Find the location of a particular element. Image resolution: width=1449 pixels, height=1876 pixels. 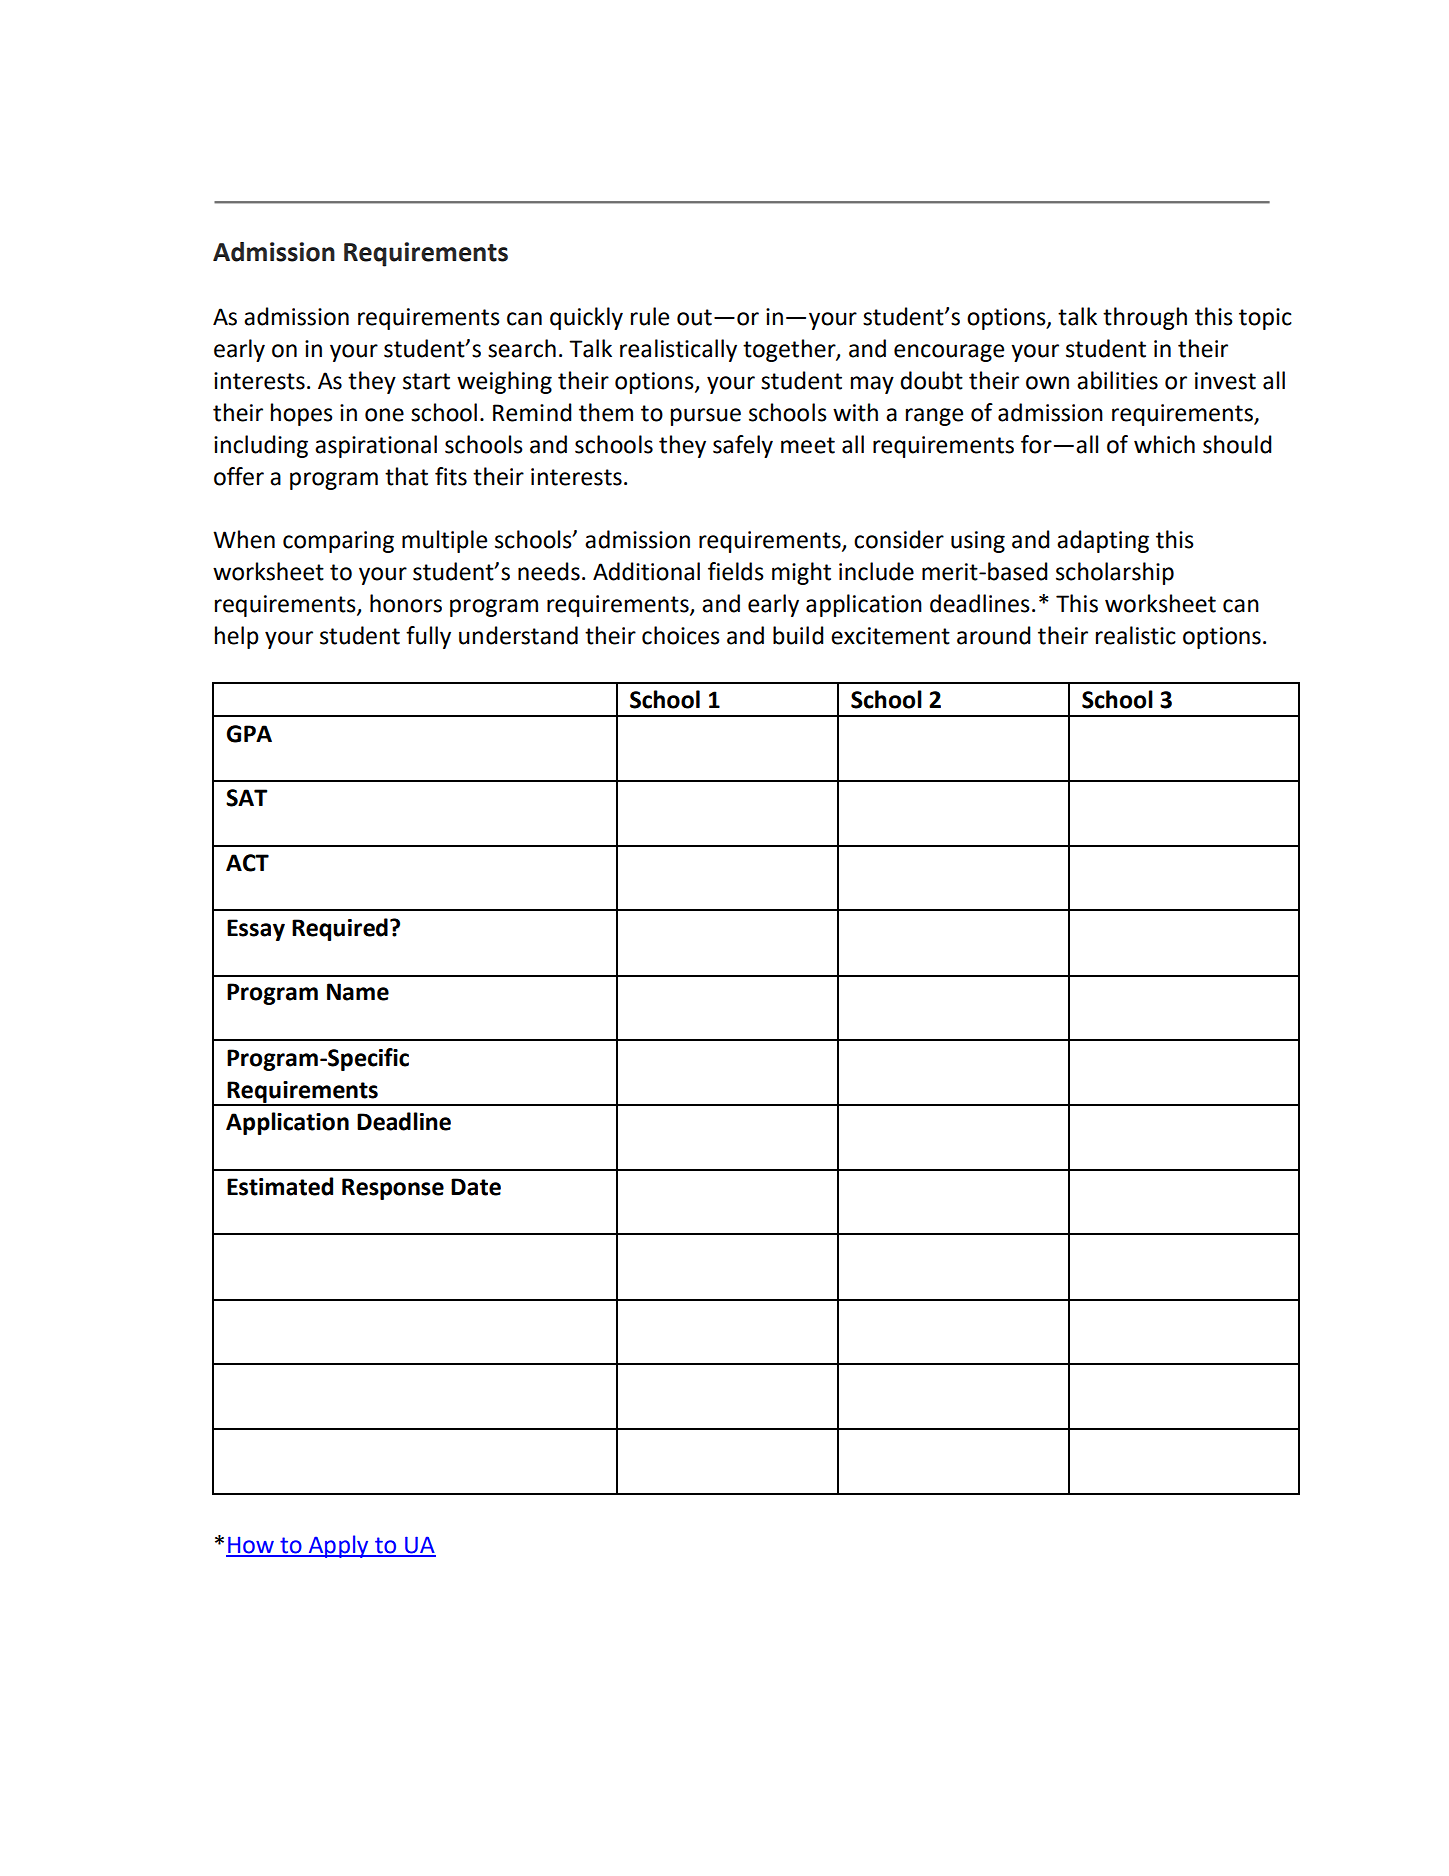

pursue is located at coordinates (706, 417).
